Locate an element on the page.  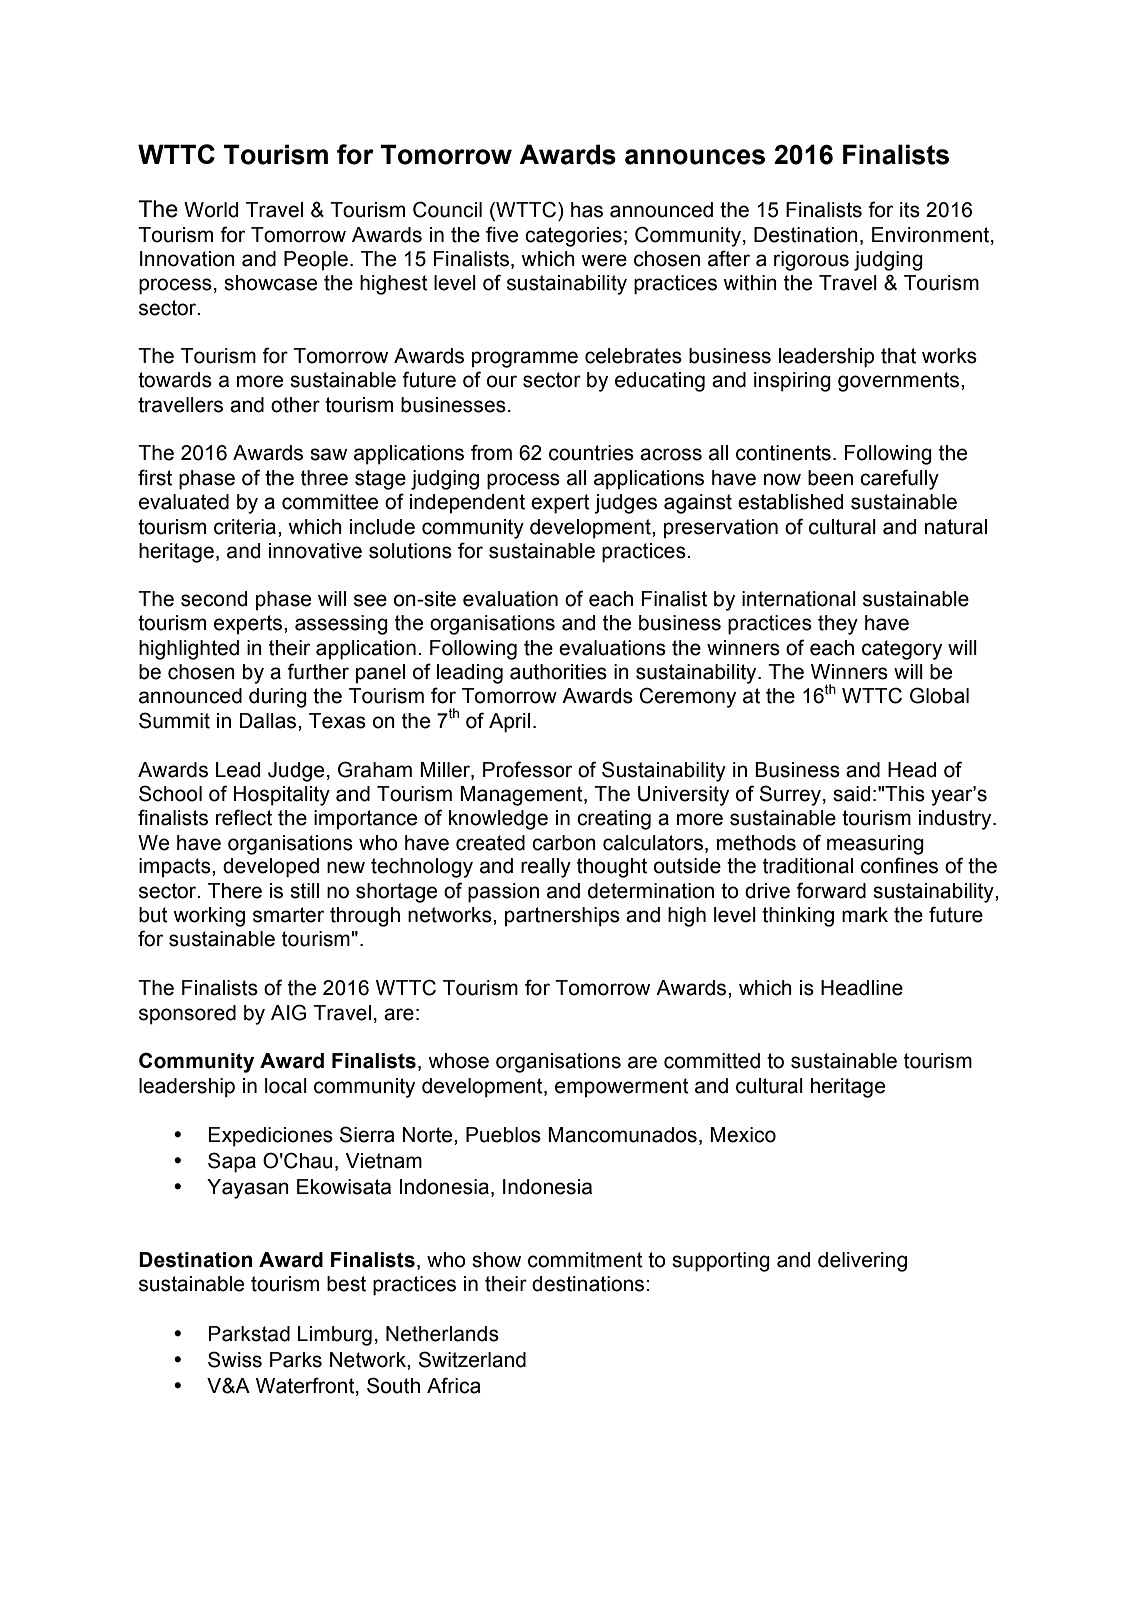
its is located at coordinates (910, 210).
